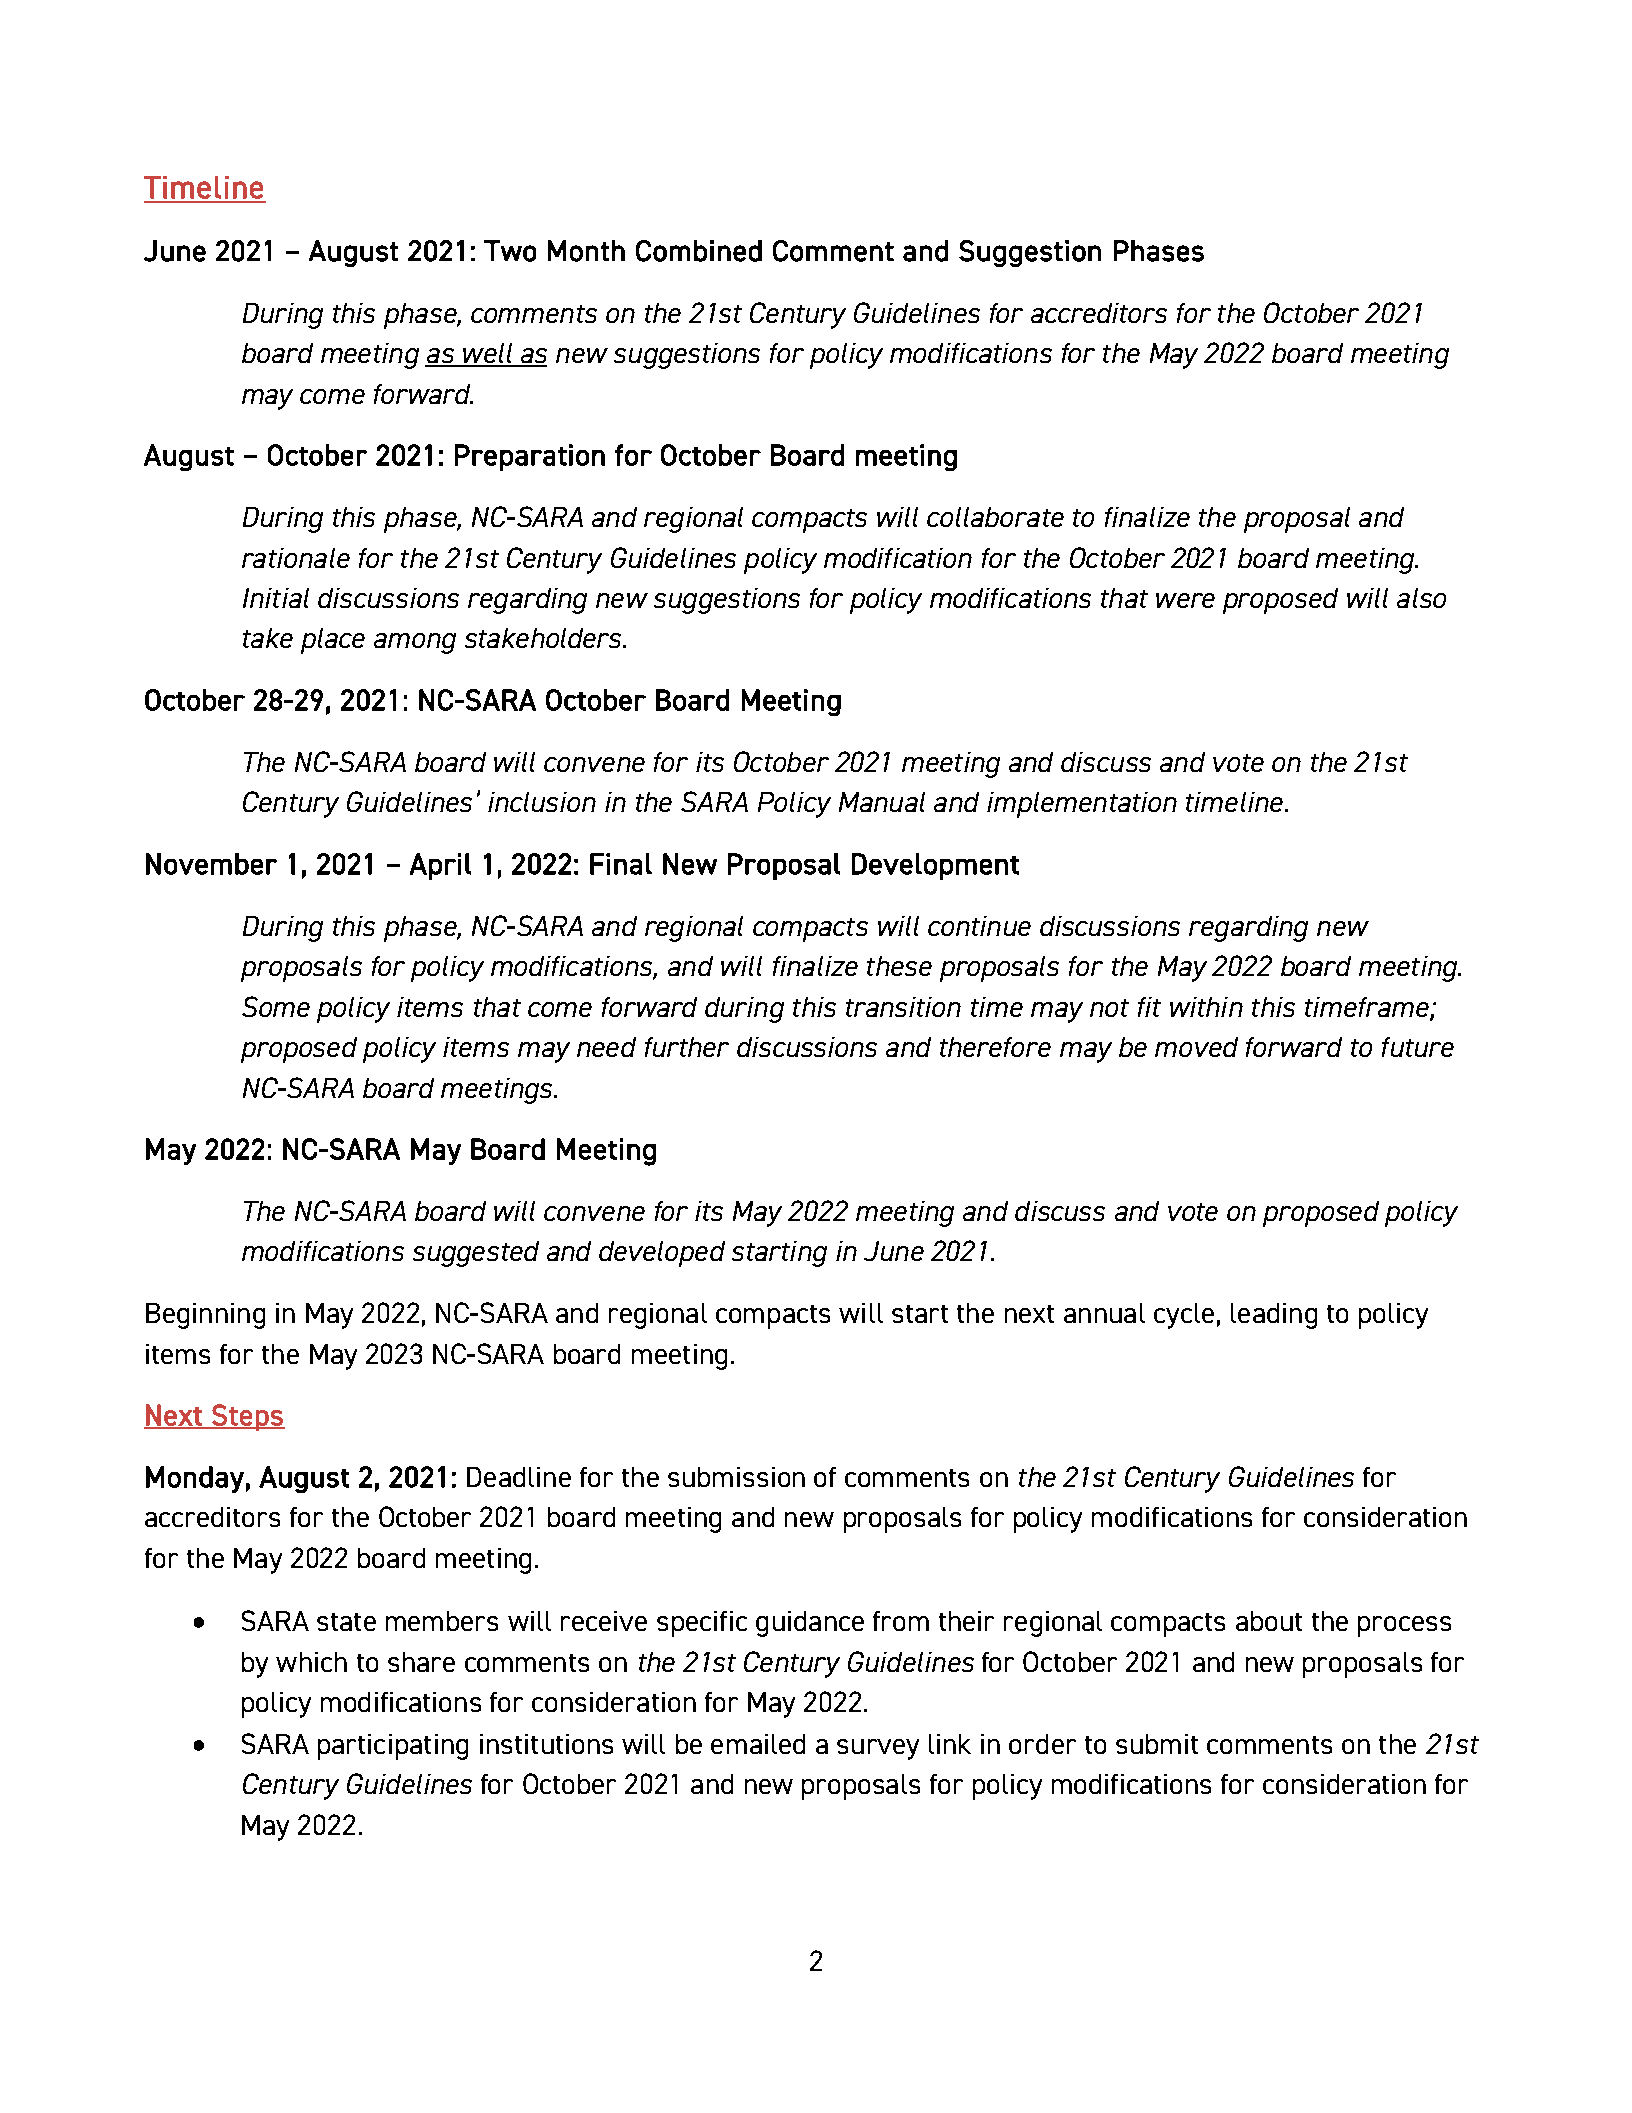  I want to click on transition, so click(903, 1007).
